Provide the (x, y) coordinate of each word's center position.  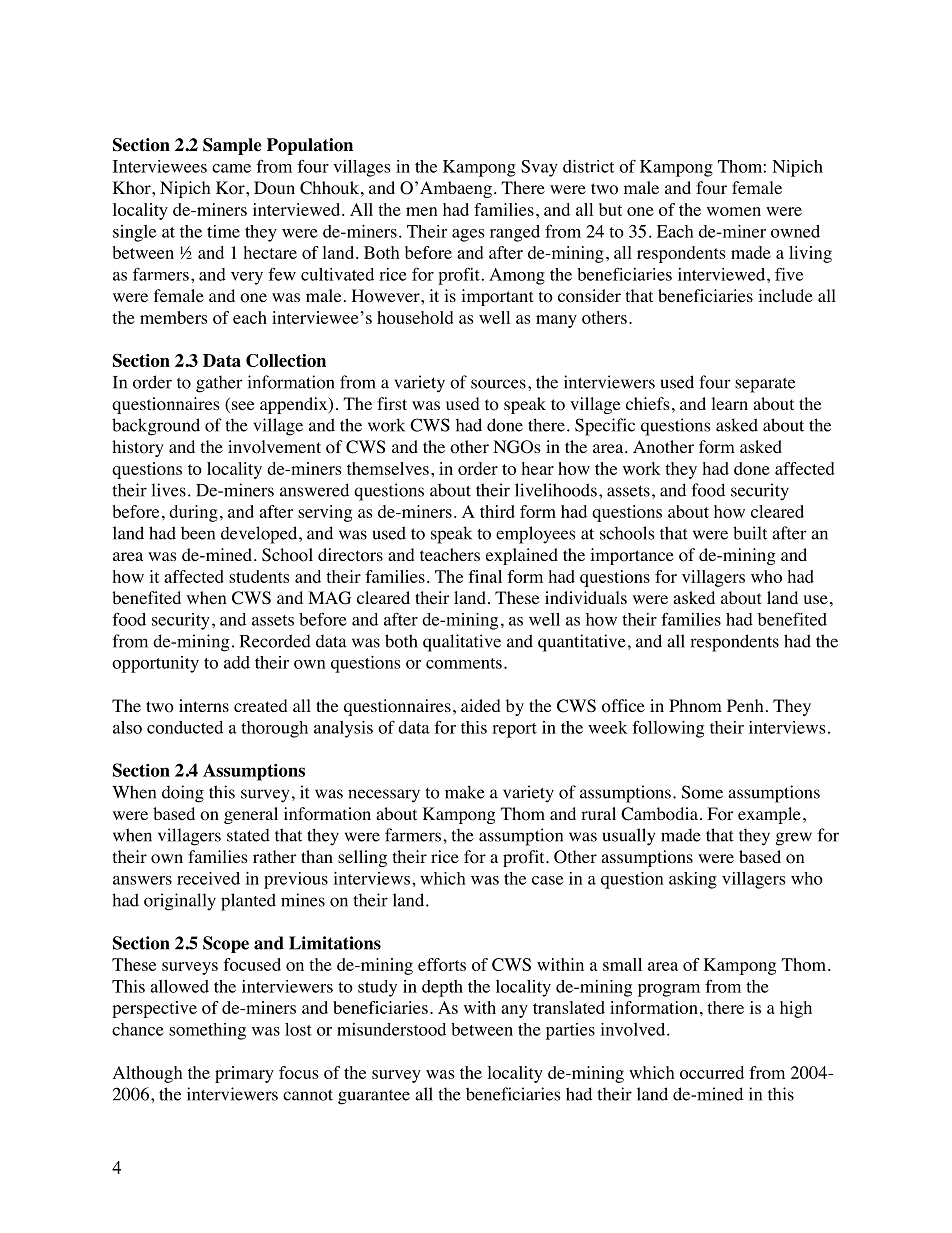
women (734, 211)
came (231, 168)
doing (183, 794)
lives (168, 490)
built (750, 533)
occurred (712, 1072)
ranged (515, 233)
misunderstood (391, 1029)
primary (244, 1074)
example (769, 815)
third (497, 511)
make (465, 792)
